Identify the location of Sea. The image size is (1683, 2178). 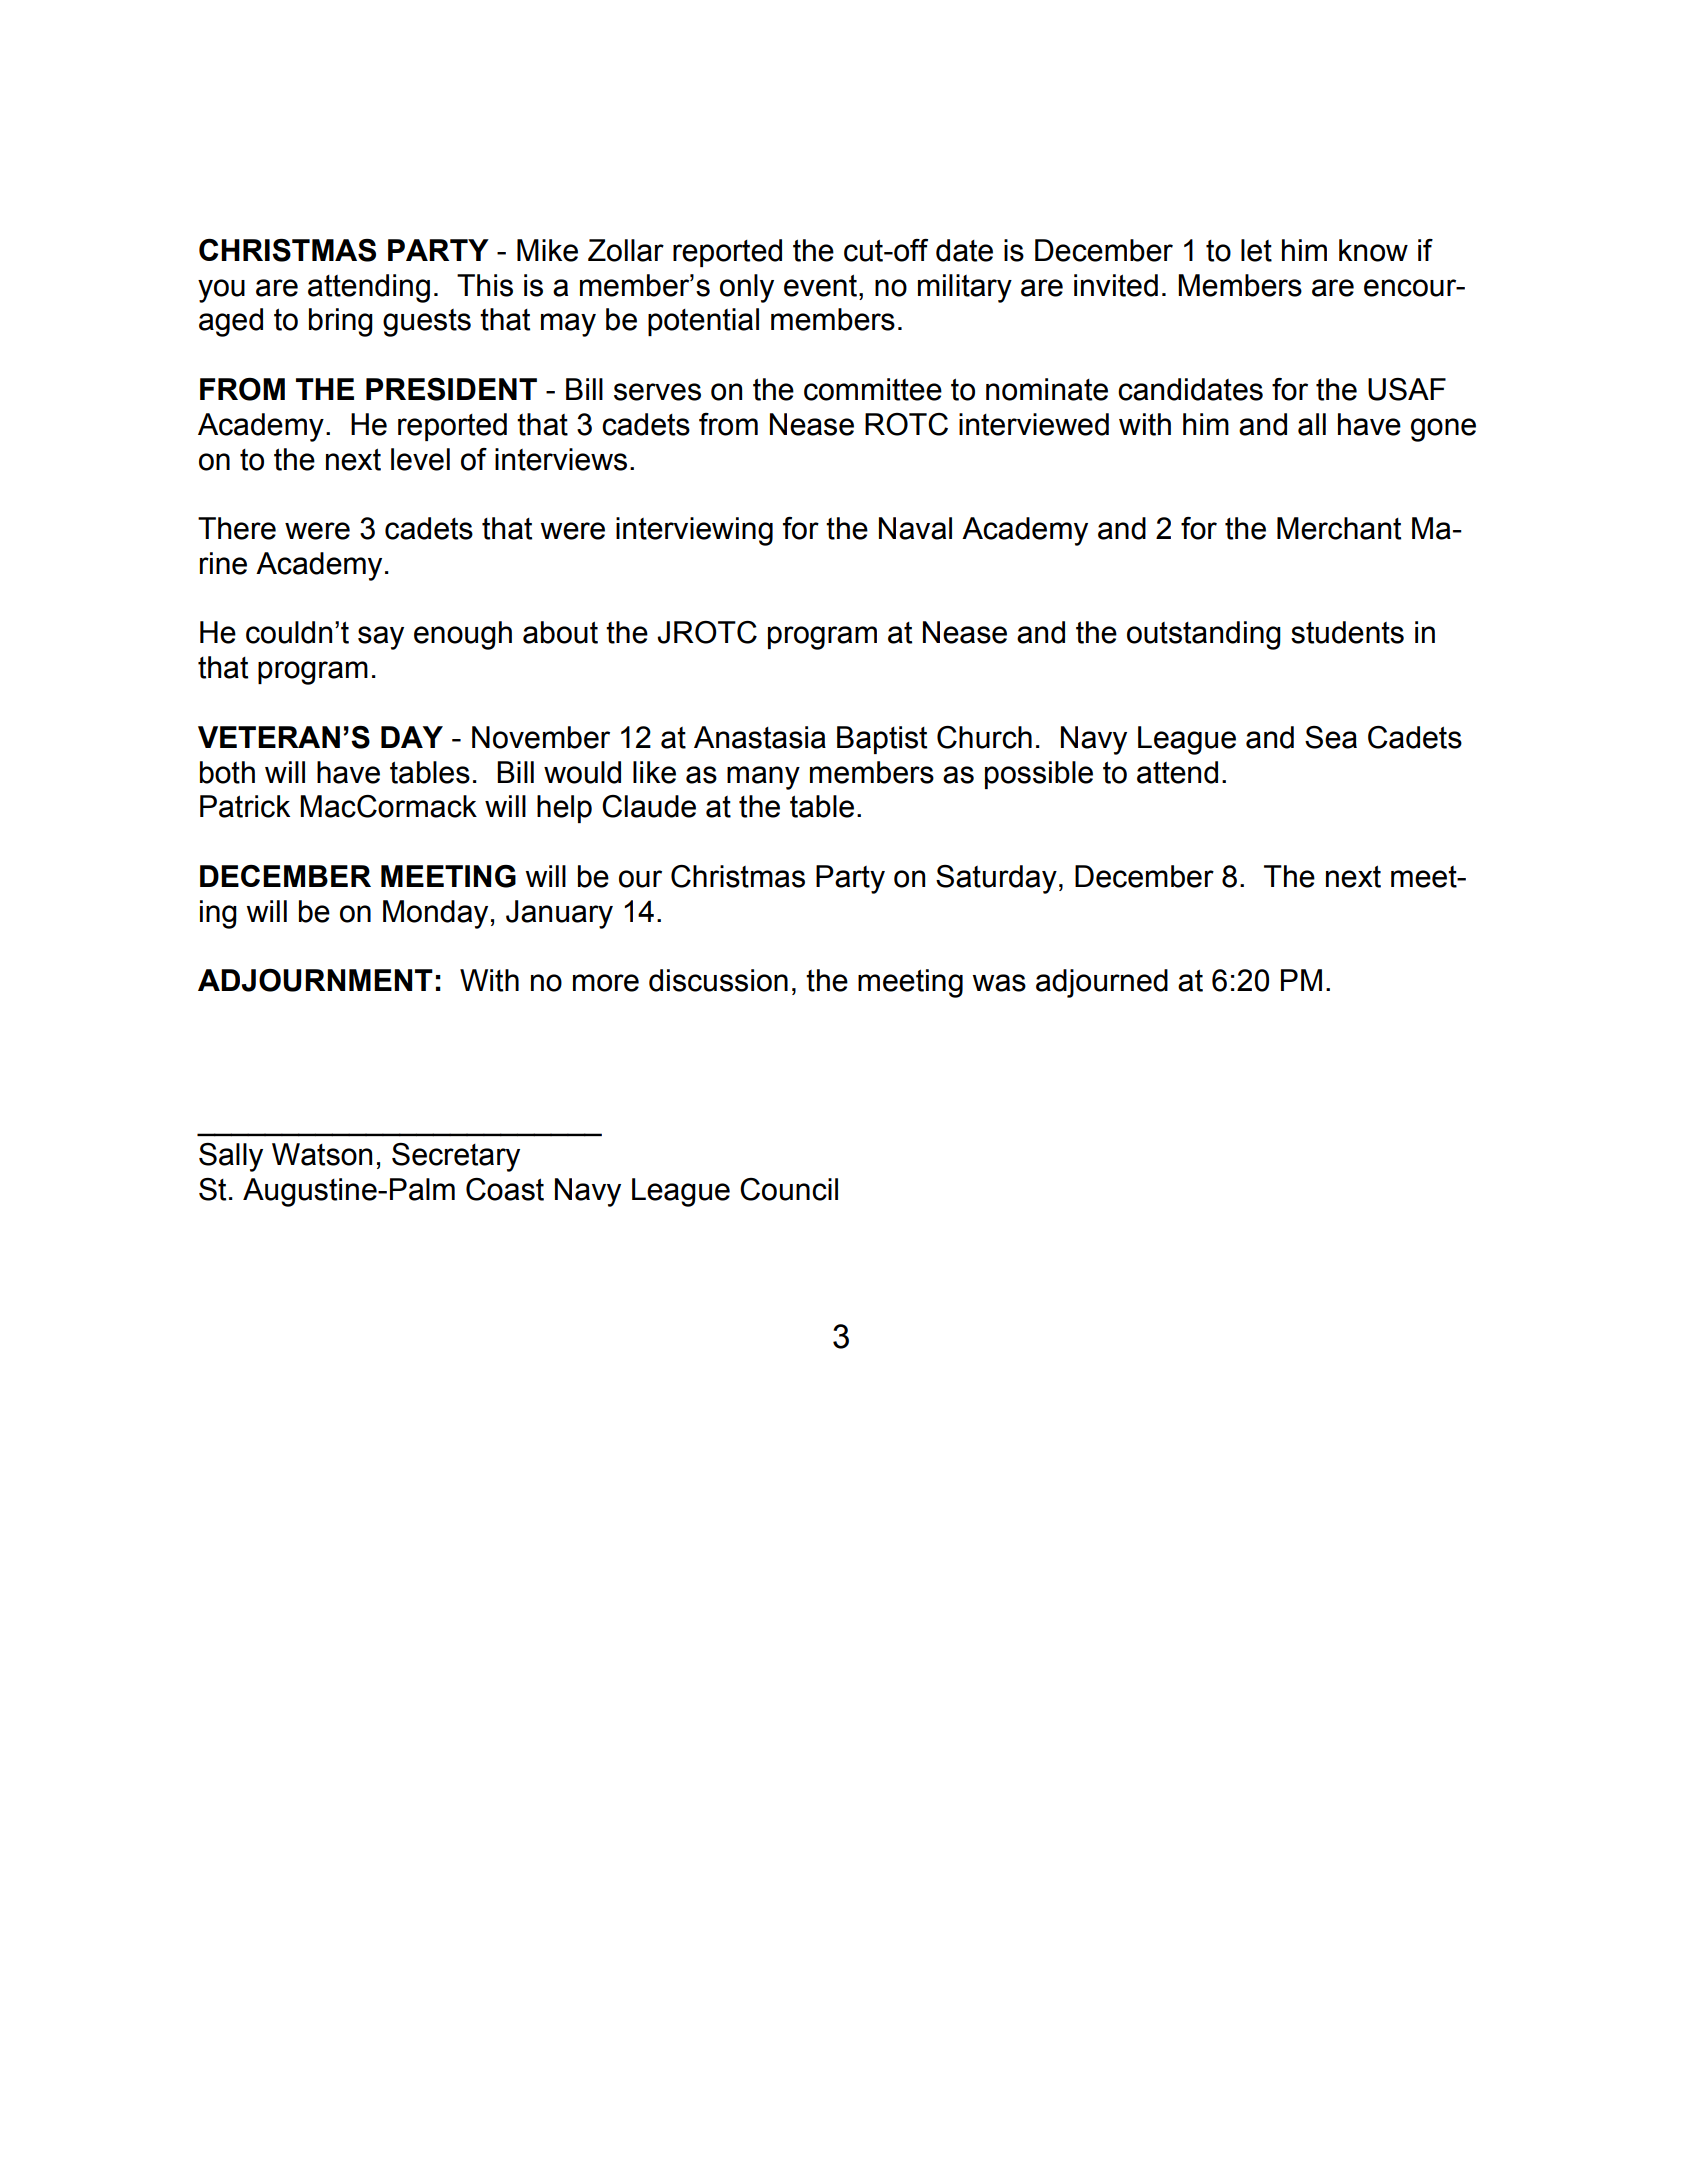
(1331, 737).
